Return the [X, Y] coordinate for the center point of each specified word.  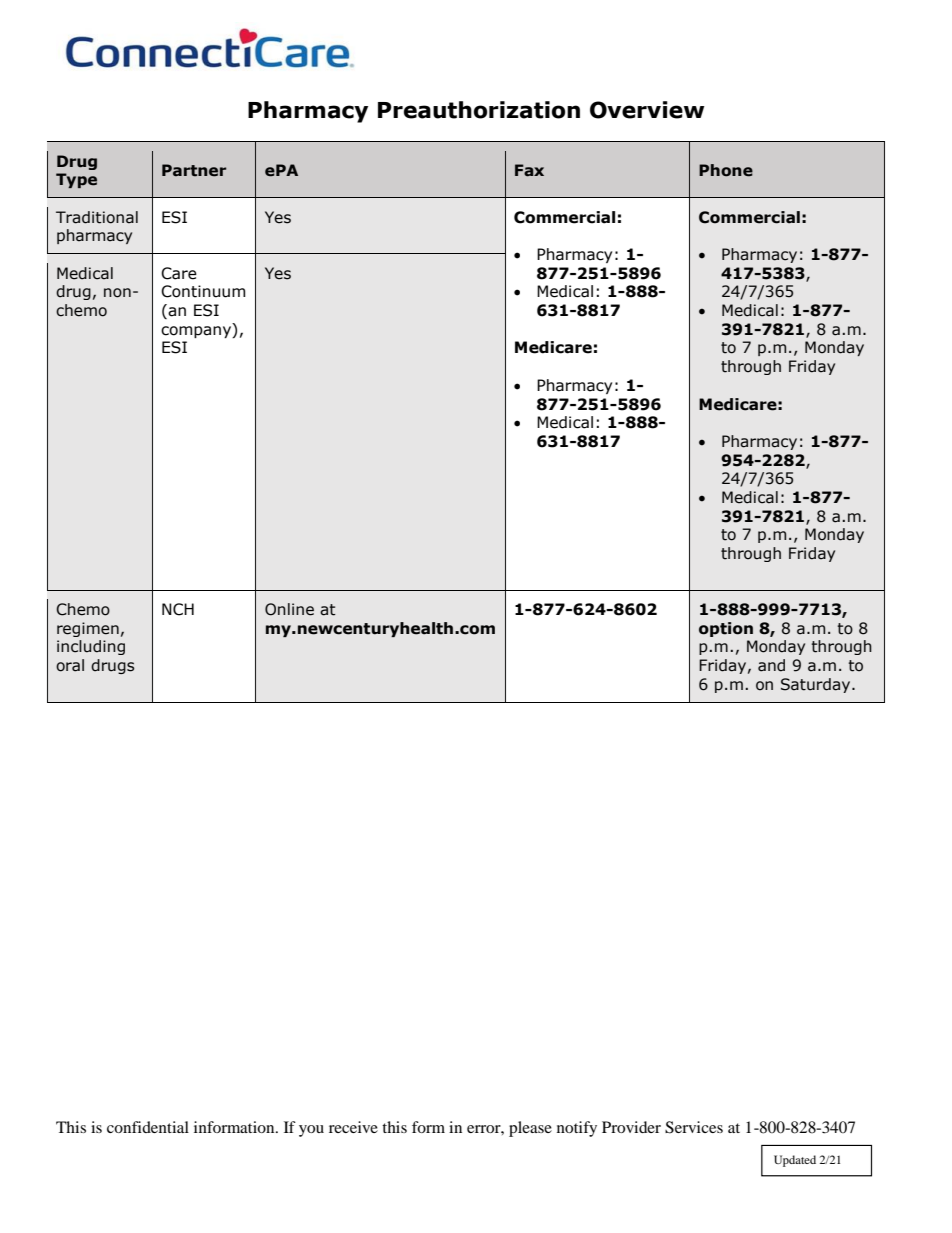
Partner [194, 170]
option [726, 629]
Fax [529, 170]
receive [353, 1127]
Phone [726, 170]
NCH [178, 609]
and [771, 665]
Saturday [817, 685]
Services [694, 1127]
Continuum [203, 291]
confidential [148, 1127]
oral [70, 665]
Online [289, 609]
